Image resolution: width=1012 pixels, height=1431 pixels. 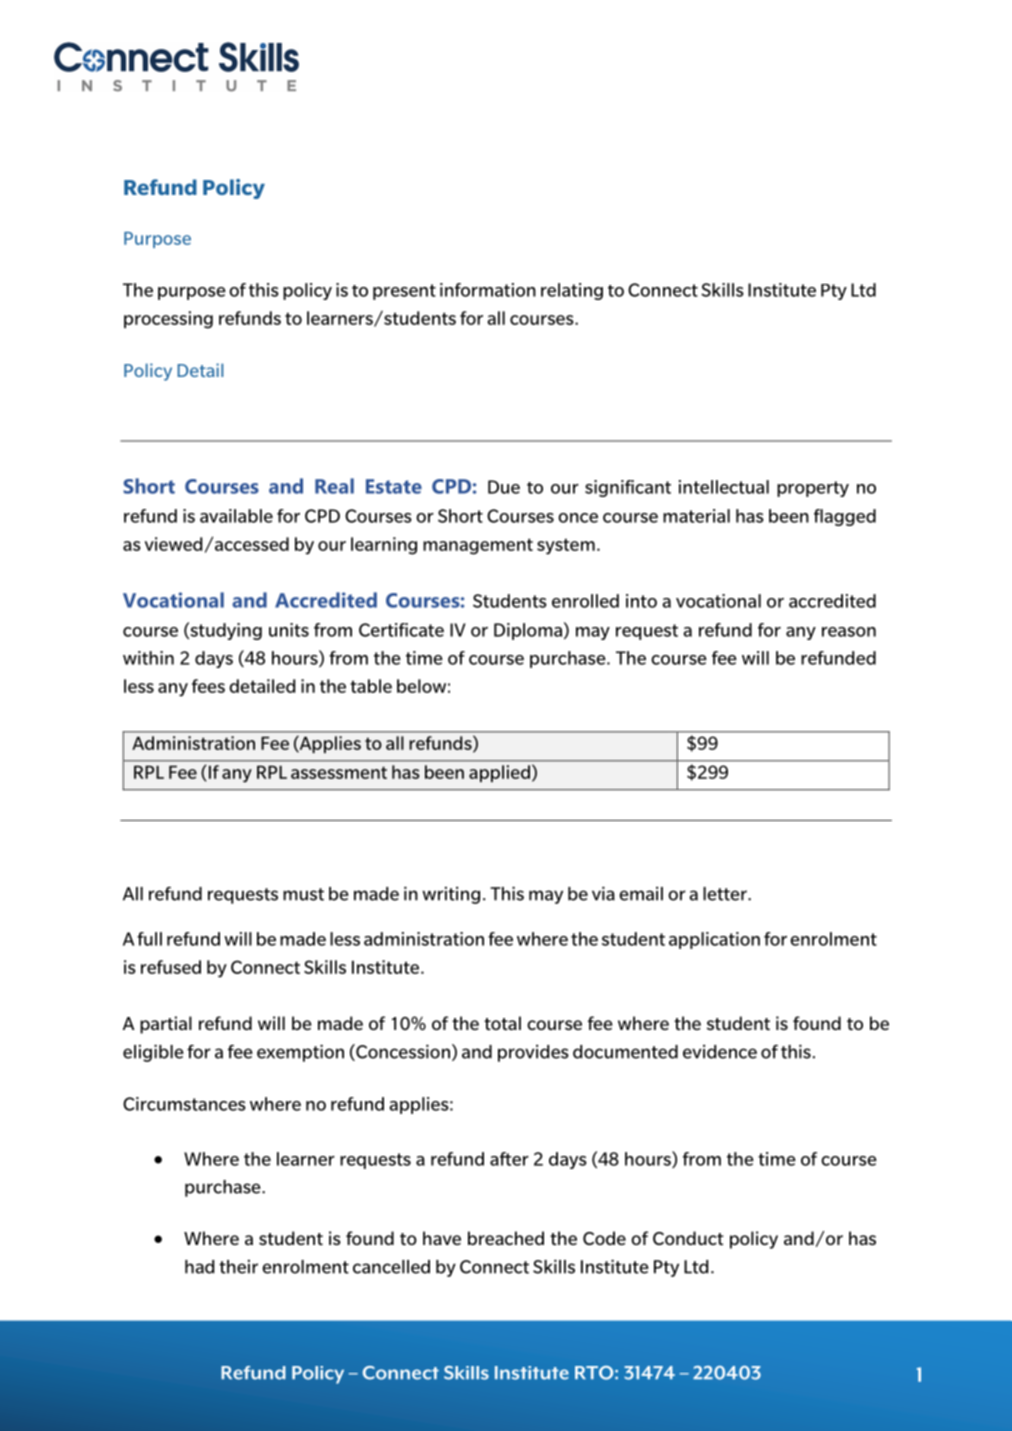 I want to click on available, so click(x=236, y=516).
